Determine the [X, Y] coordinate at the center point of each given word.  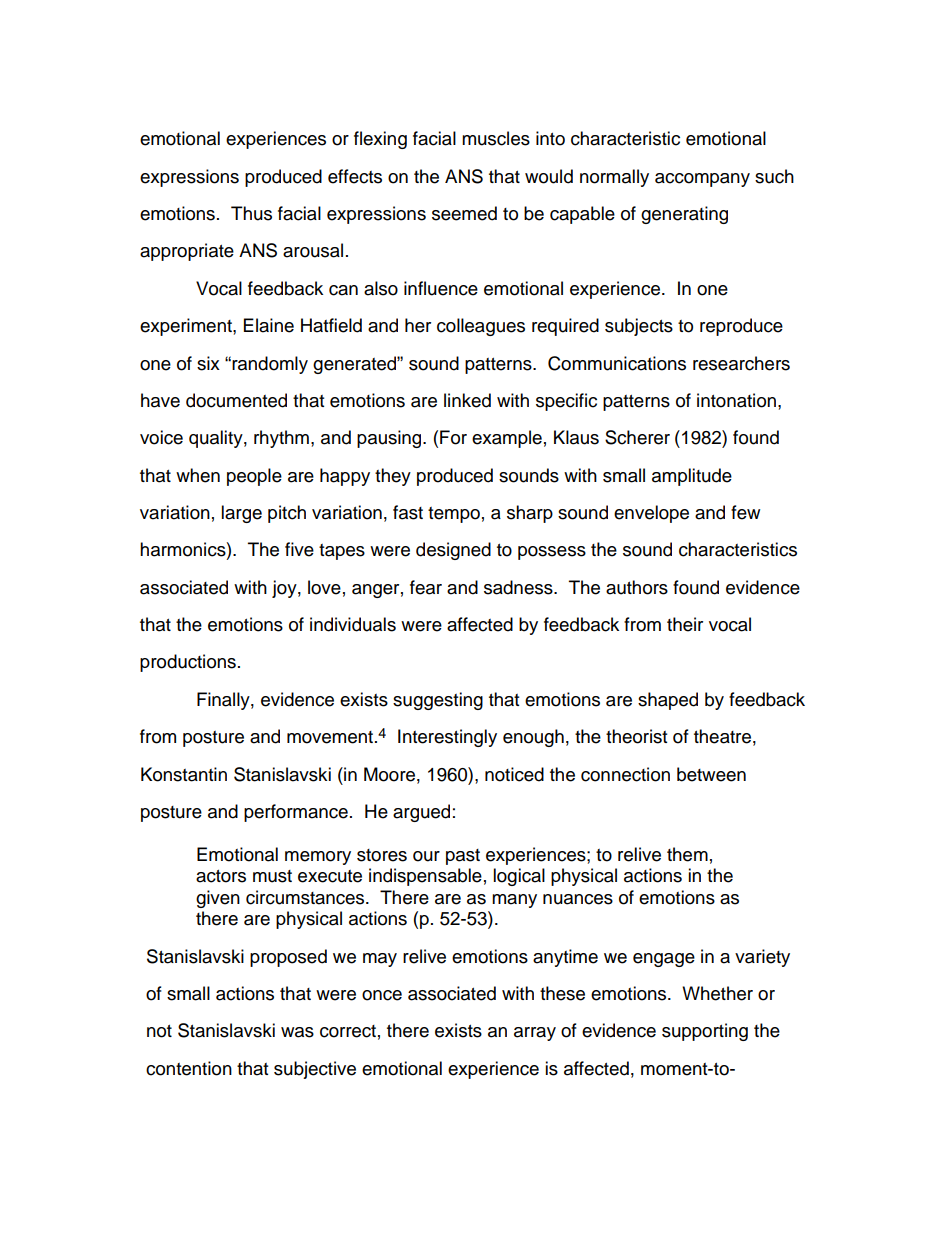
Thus [251, 213]
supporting [705, 1032]
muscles [496, 138]
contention [189, 1068]
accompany [702, 180]
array [535, 1034]
